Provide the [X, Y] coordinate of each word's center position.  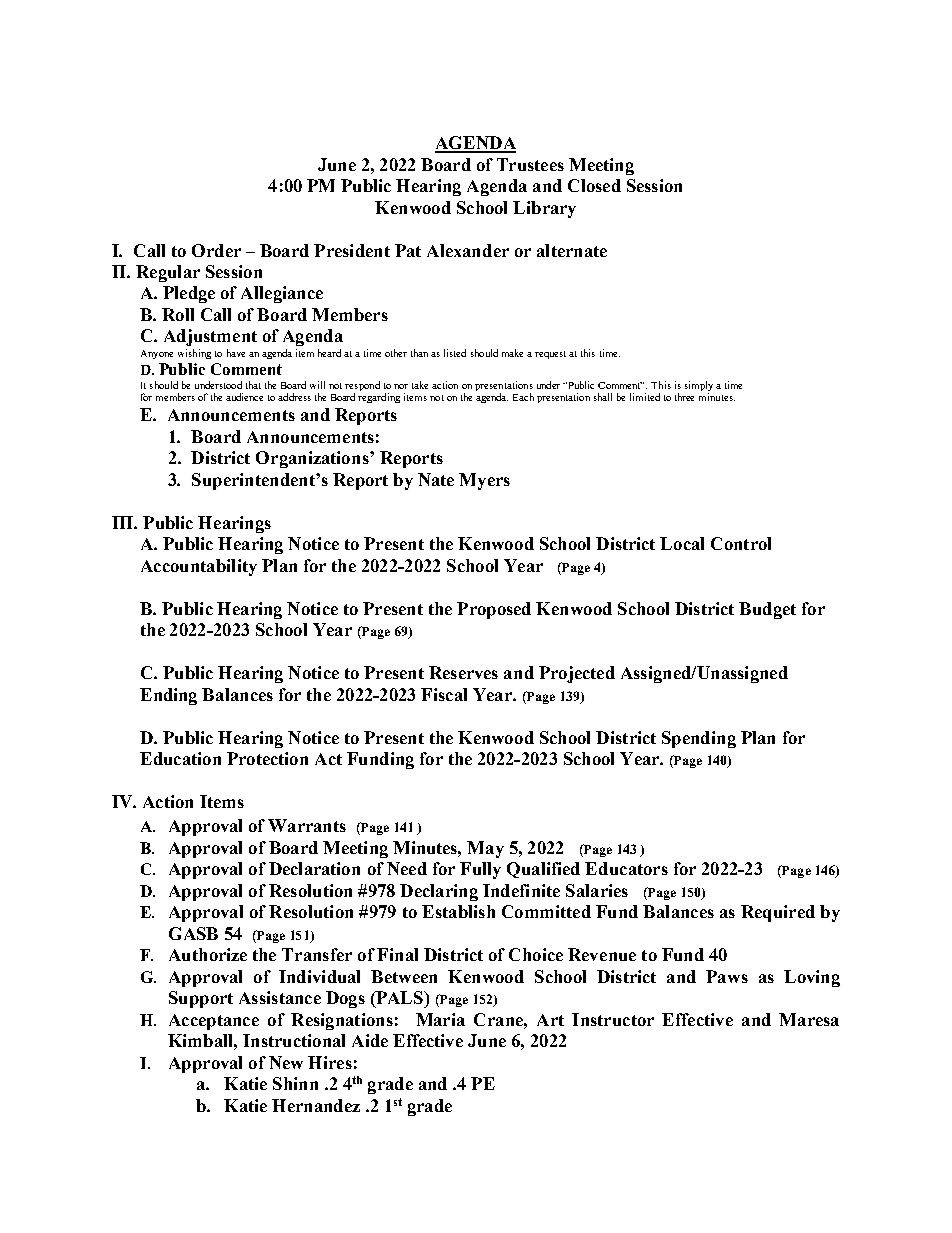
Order [216, 250]
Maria [440, 1019]
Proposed [494, 610]
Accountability [199, 567]
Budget [767, 610]
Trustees [530, 164]
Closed [594, 185]
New [286, 1062]
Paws [727, 976]
